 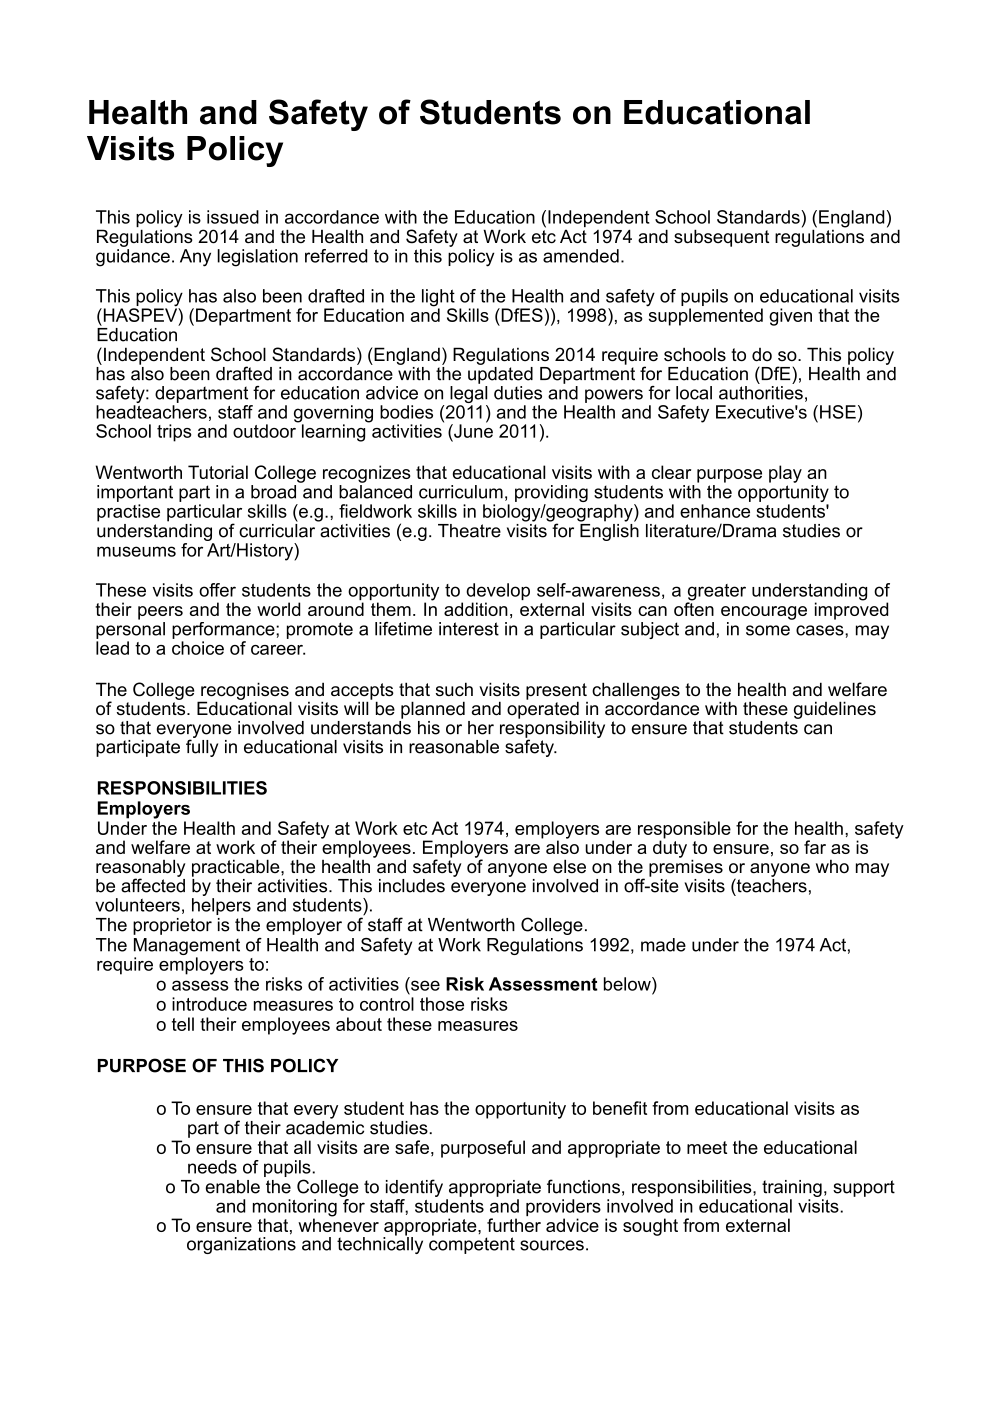 What do you see at coordinates (438, 299) in the screenshot?
I see `light` at bounding box center [438, 299].
